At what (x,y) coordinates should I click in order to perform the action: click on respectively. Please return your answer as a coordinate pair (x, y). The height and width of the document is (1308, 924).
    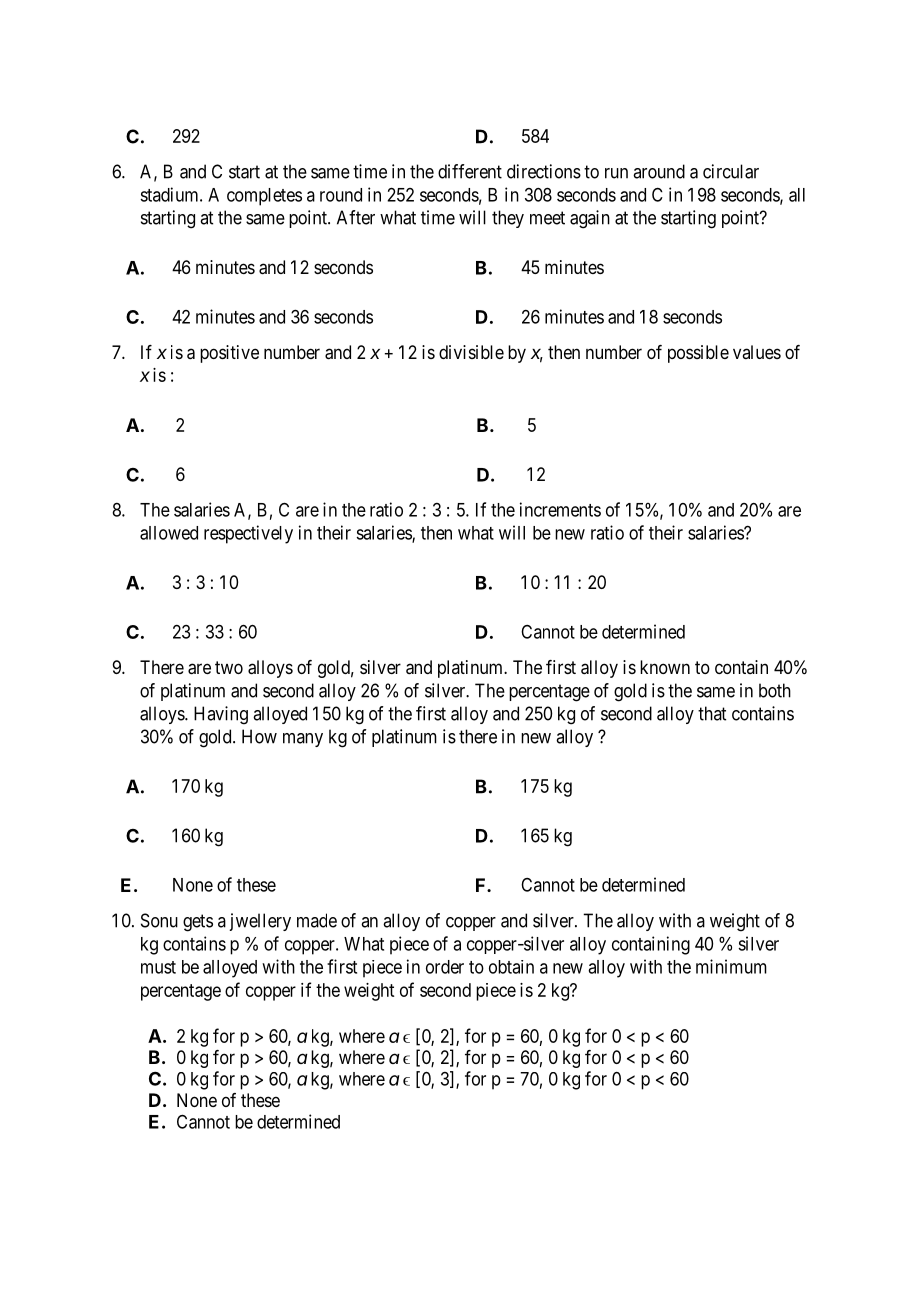
    Looking at the image, I should click on (248, 534).
